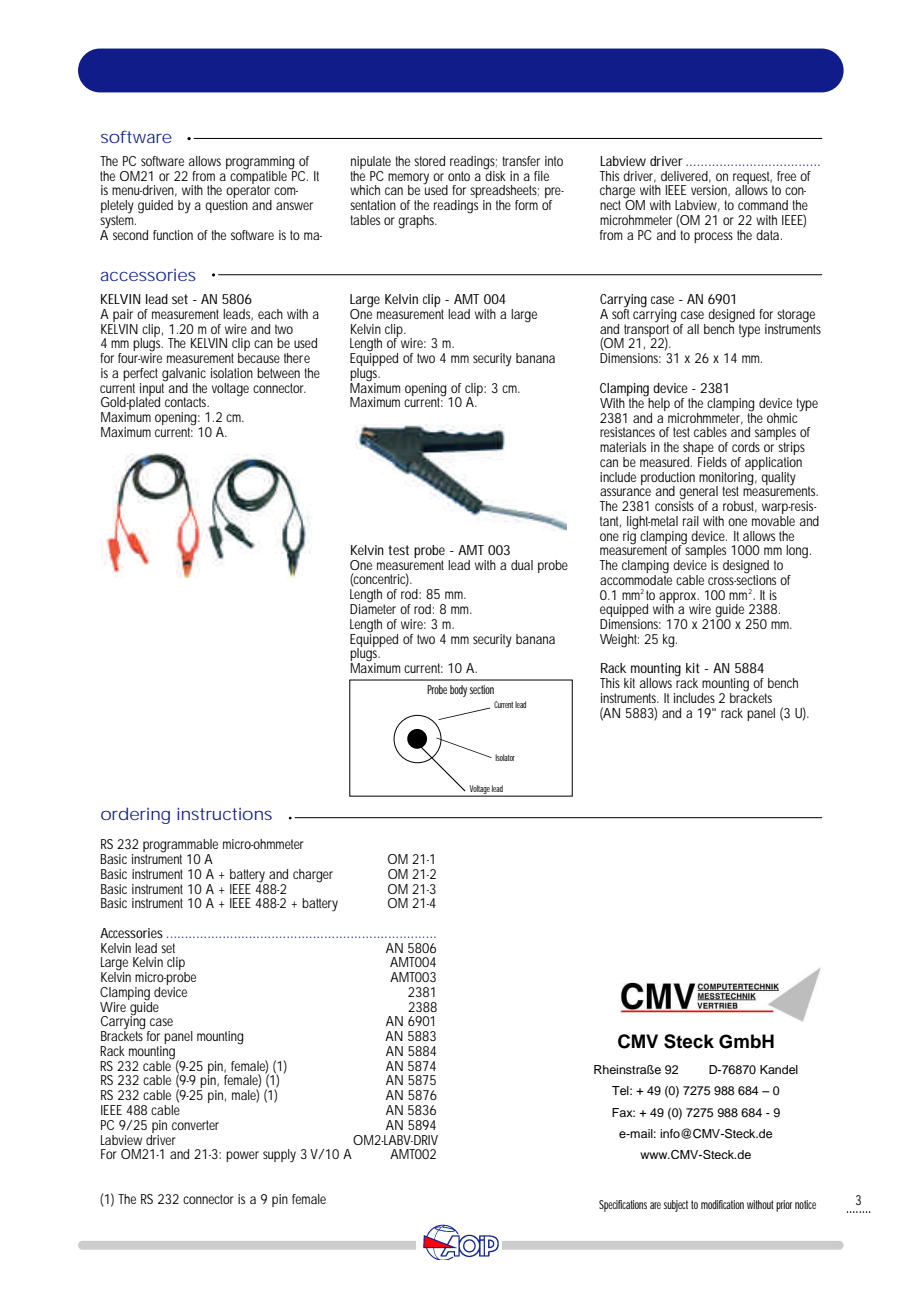  What do you see at coordinates (242, 1156) in the screenshot?
I see `power` at bounding box center [242, 1156].
